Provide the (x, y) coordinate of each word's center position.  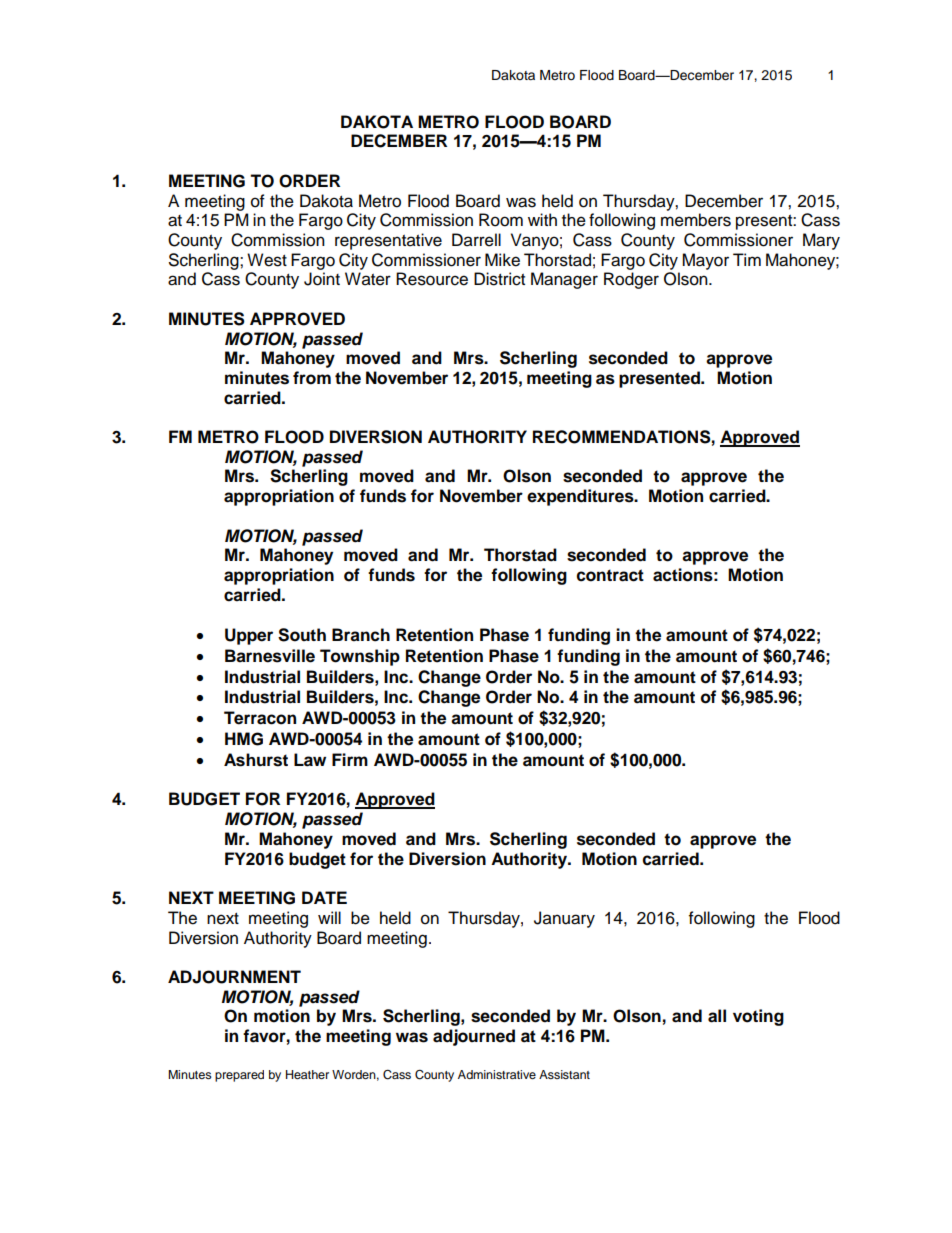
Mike (502, 260)
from (312, 378)
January (564, 919)
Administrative (497, 1074)
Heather (307, 1074)
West (267, 260)
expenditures (581, 497)
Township (360, 657)
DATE (324, 897)
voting (758, 1017)
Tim (747, 259)
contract (610, 575)
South (302, 635)
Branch (361, 635)
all (717, 1016)
